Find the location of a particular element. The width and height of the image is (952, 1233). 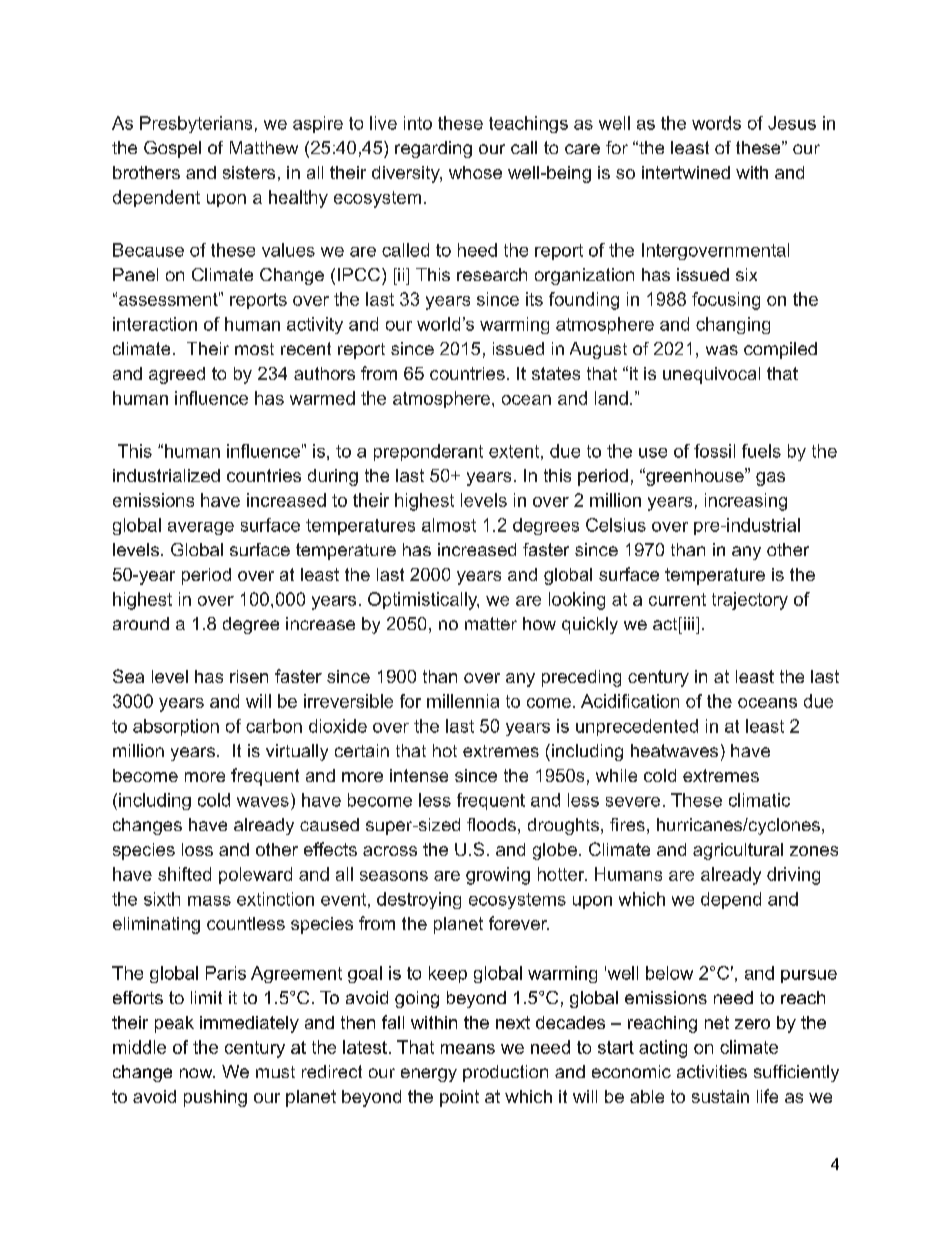

now is located at coordinates (197, 1073).
